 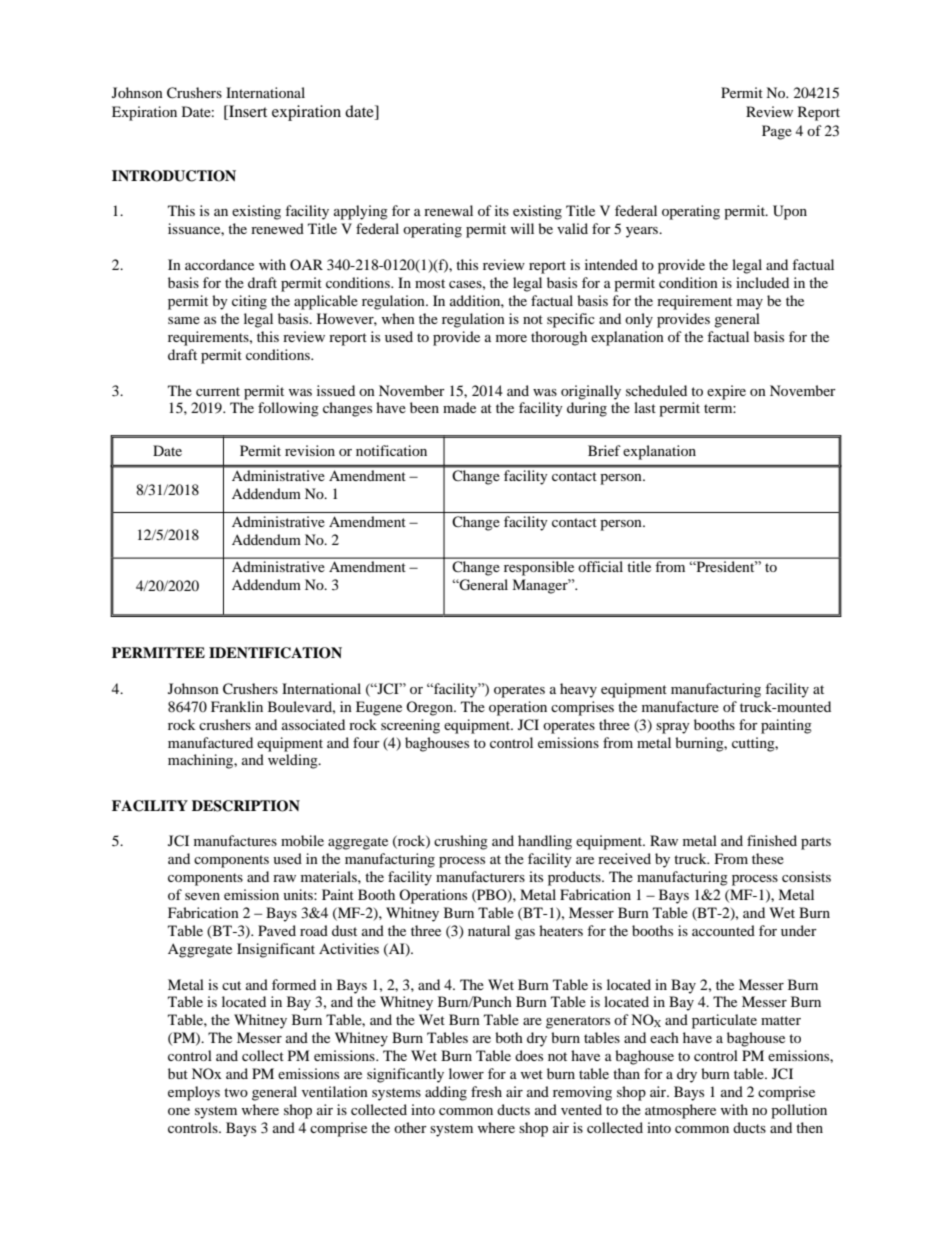 What do you see at coordinates (673, 728) in the screenshot?
I see `spray` at bounding box center [673, 728].
